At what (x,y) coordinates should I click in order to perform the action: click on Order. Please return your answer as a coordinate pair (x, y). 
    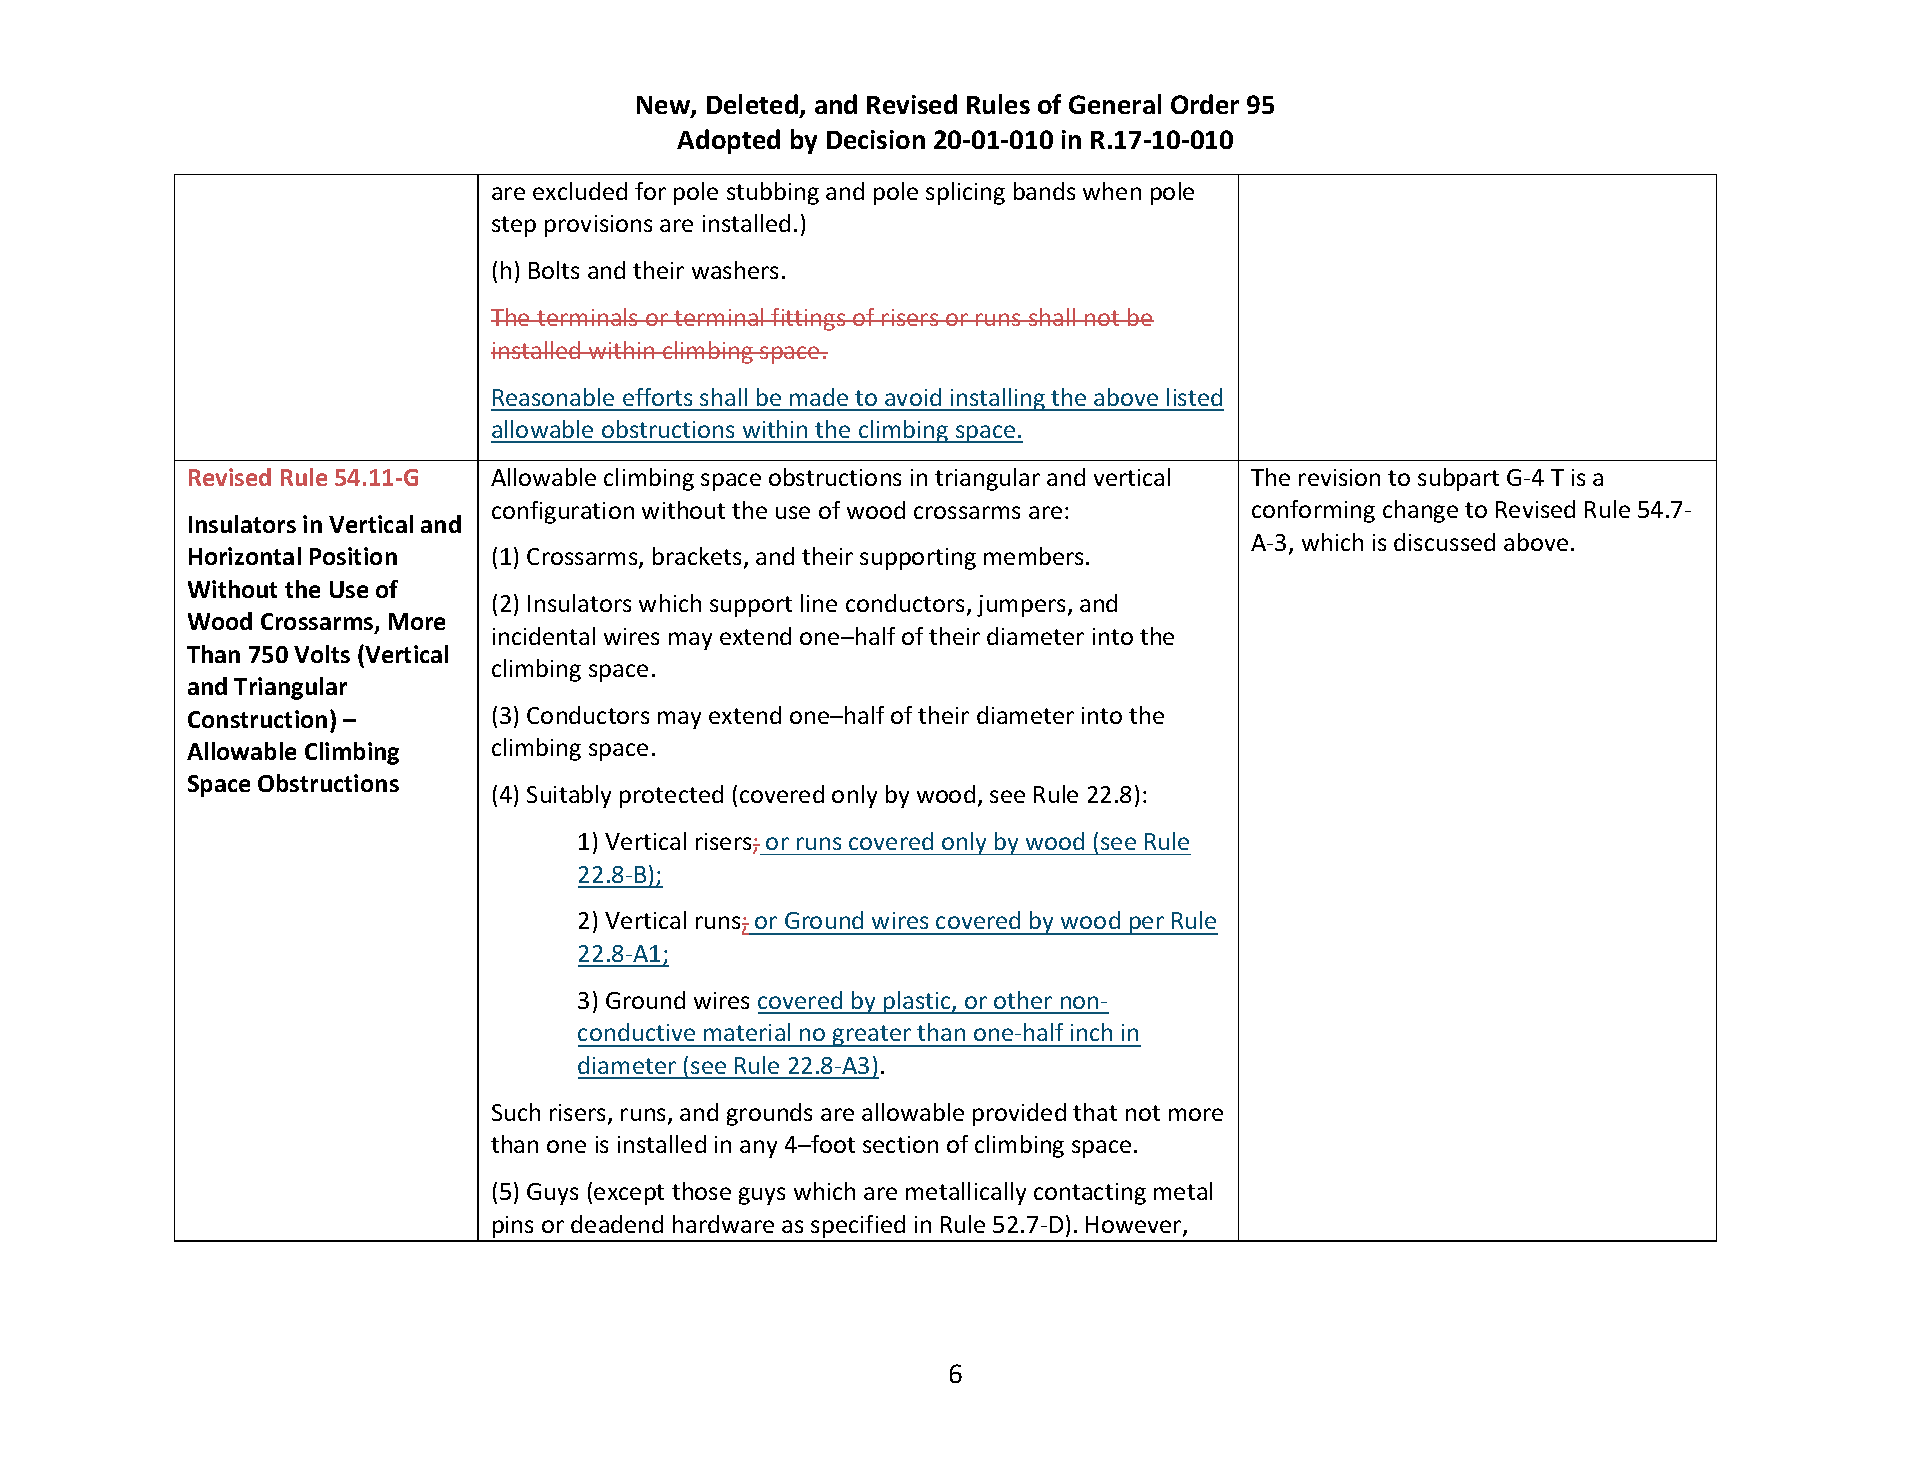
    Looking at the image, I should click on (1205, 104).
